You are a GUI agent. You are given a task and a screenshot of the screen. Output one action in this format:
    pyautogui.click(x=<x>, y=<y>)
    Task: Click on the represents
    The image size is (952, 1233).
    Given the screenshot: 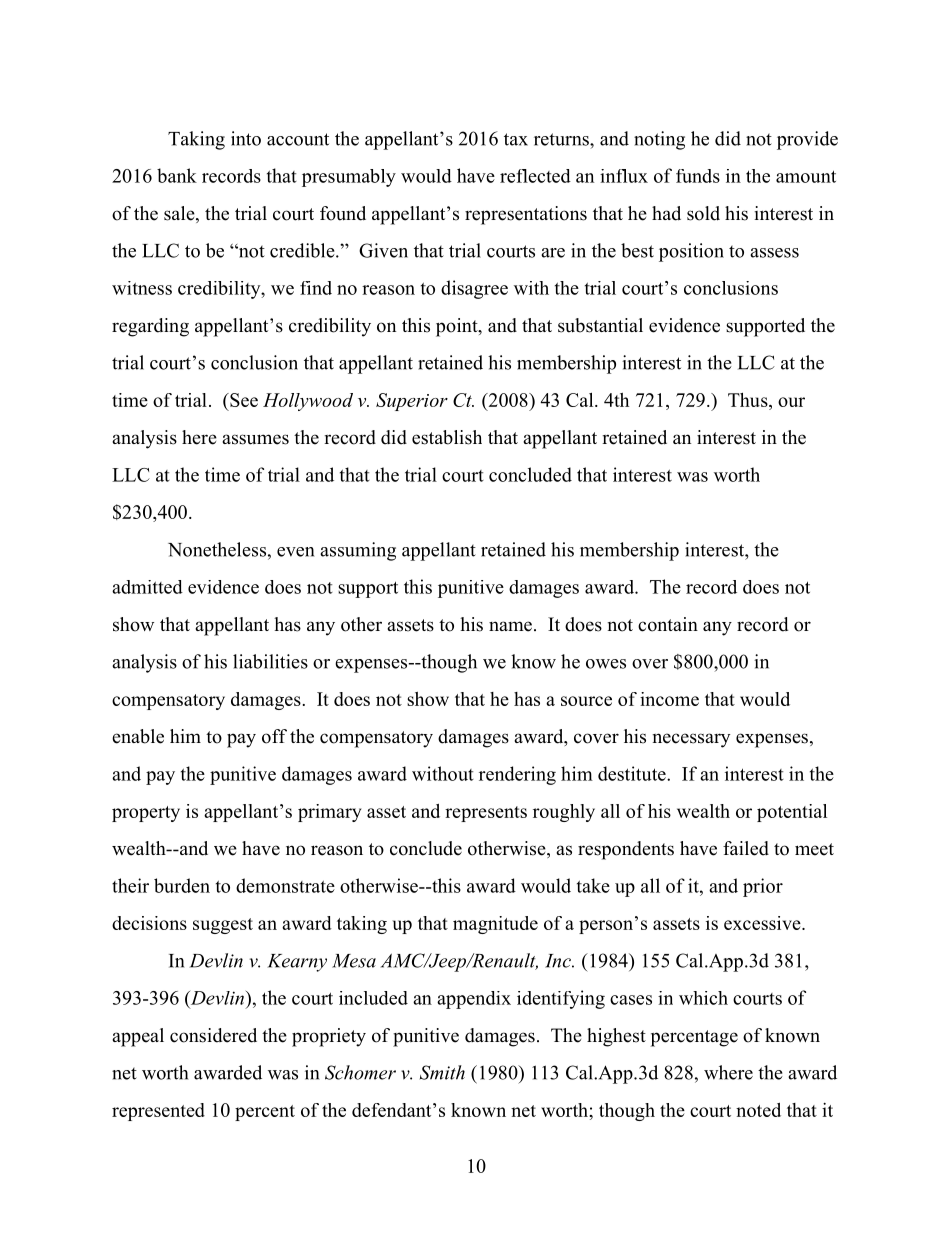 What is the action you would take?
    pyautogui.click(x=486, y=814)
